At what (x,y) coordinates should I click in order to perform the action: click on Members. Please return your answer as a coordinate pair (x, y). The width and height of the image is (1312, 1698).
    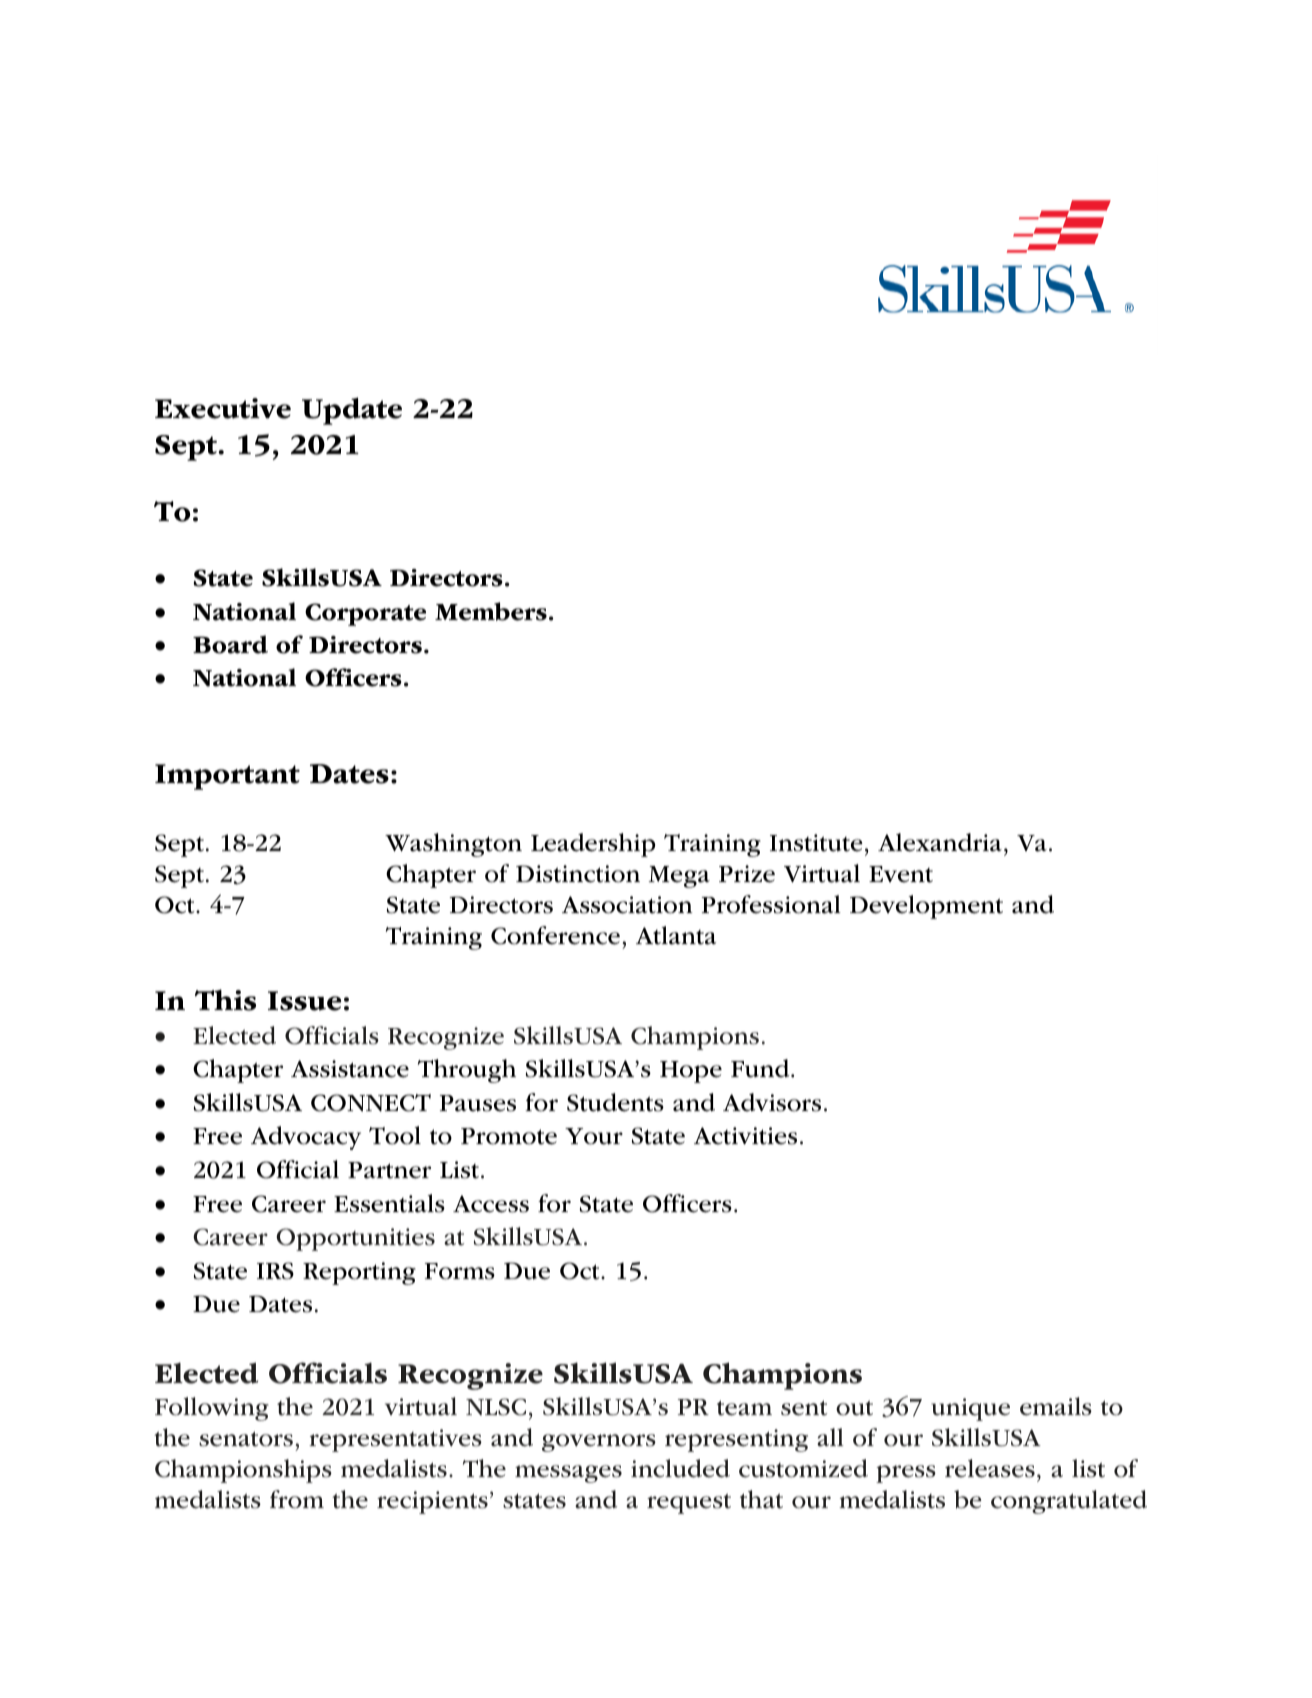
    Looking at the image, I should click on (491, 611).
